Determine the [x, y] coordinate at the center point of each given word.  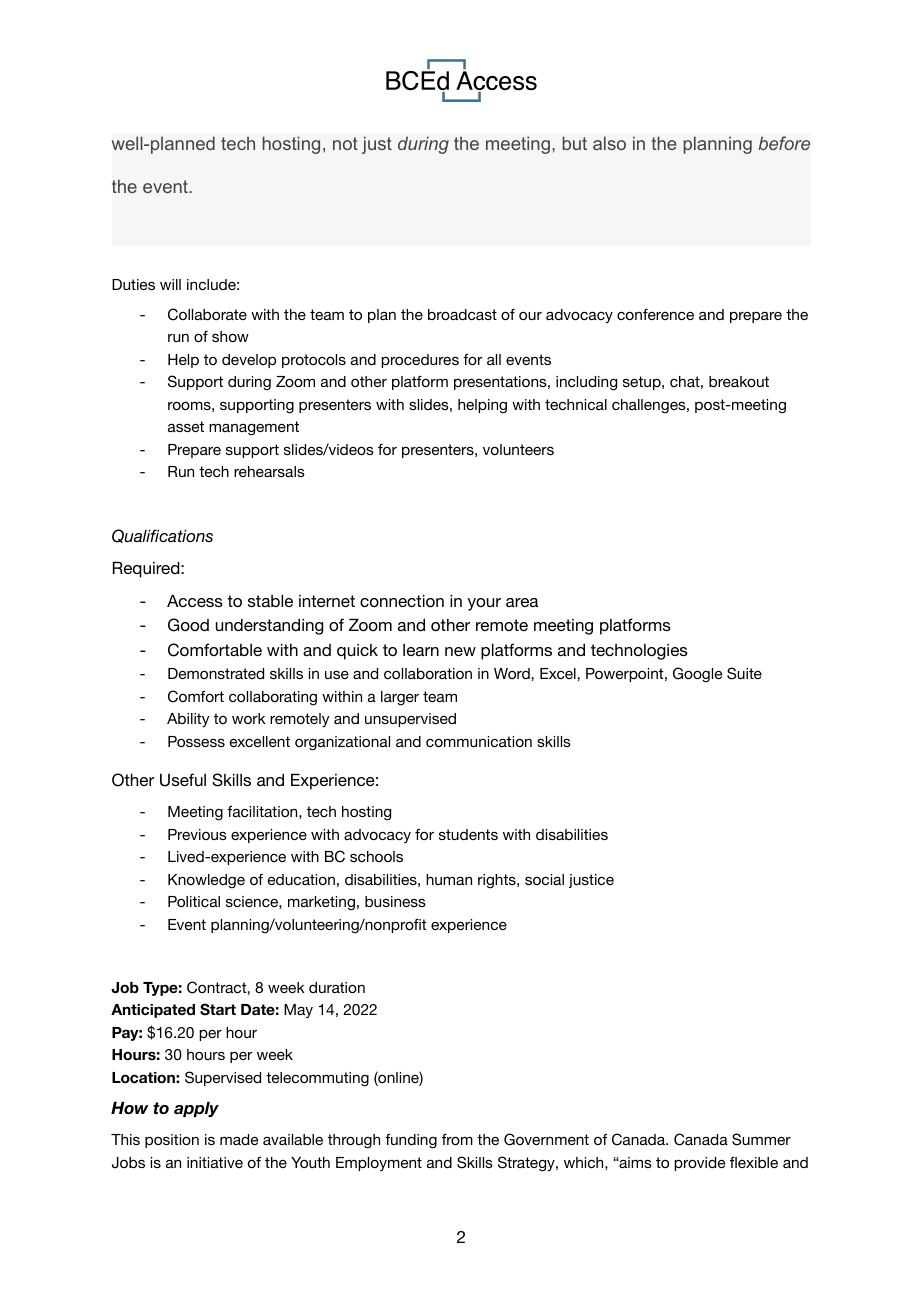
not [345, 143]
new [460, 651]
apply [196, 1109]
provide [699, 1164]
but [574, 143]
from [457, 1139]
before [784, 143]
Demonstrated [216, 673]
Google [697, 675]
